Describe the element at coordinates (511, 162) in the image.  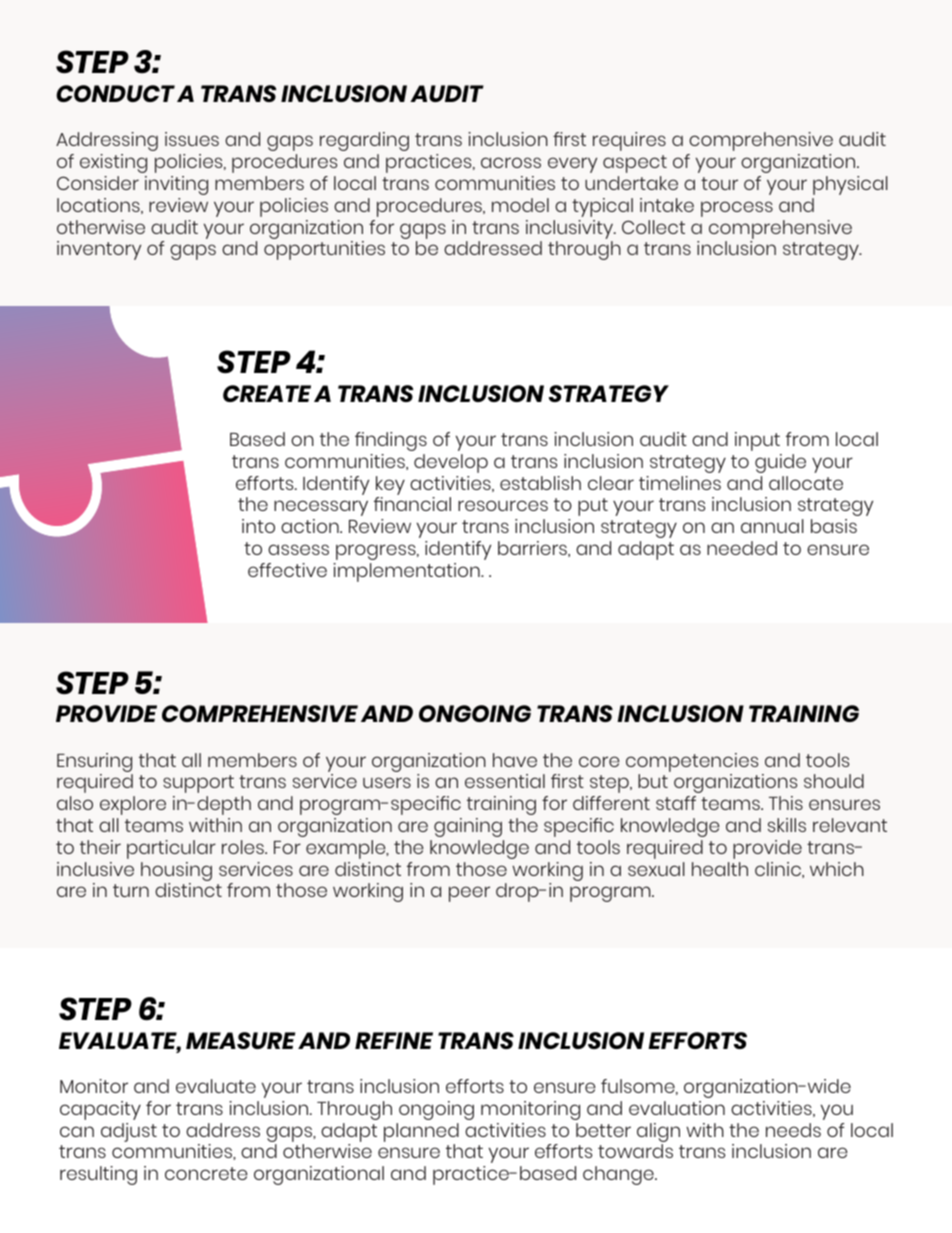
I see `across` at that location.
